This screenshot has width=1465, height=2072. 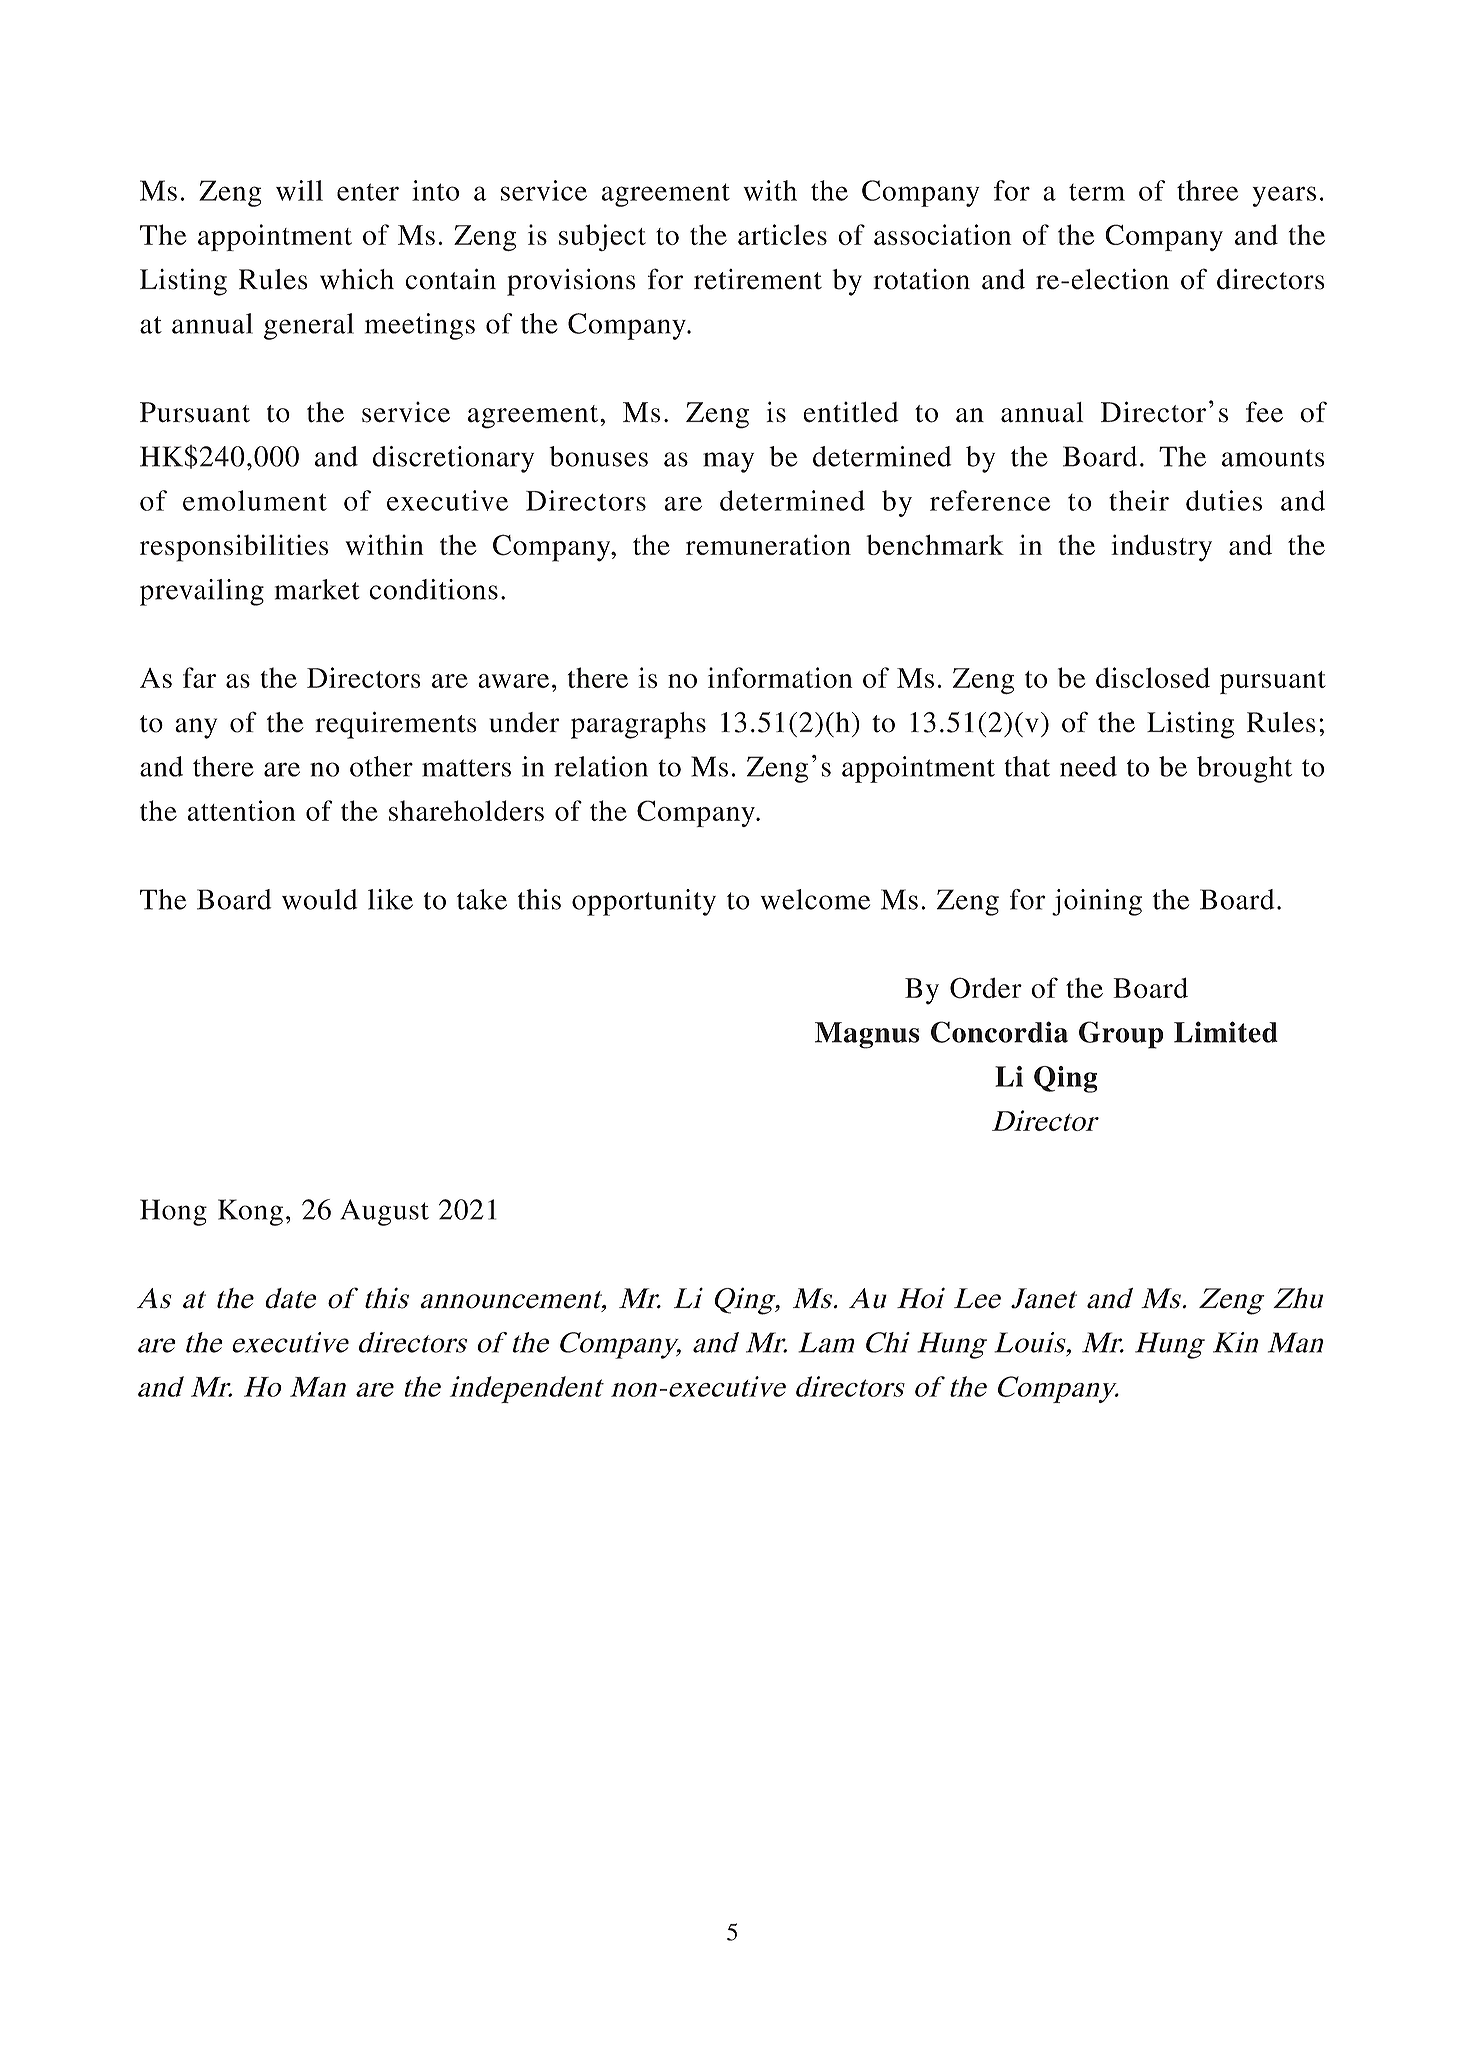 What do you see at coordinates (1207, 190) in the screenshot?
I see `three` at bounding box center [1207, 190].
